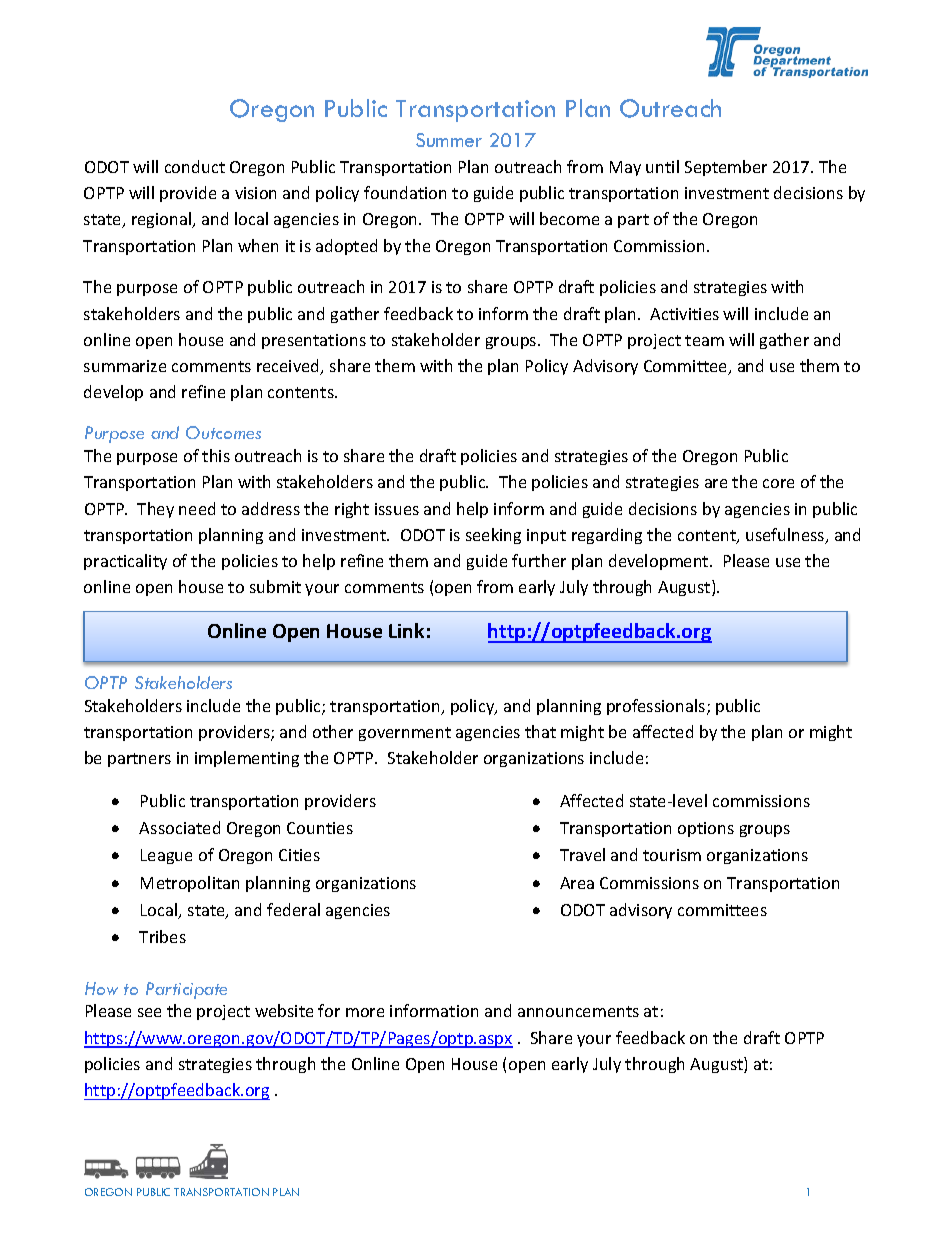 The height and width of the document is (1233, 952). Describe the element at coordinates (786, 536) in the document. I see `usefulness` at that location.
